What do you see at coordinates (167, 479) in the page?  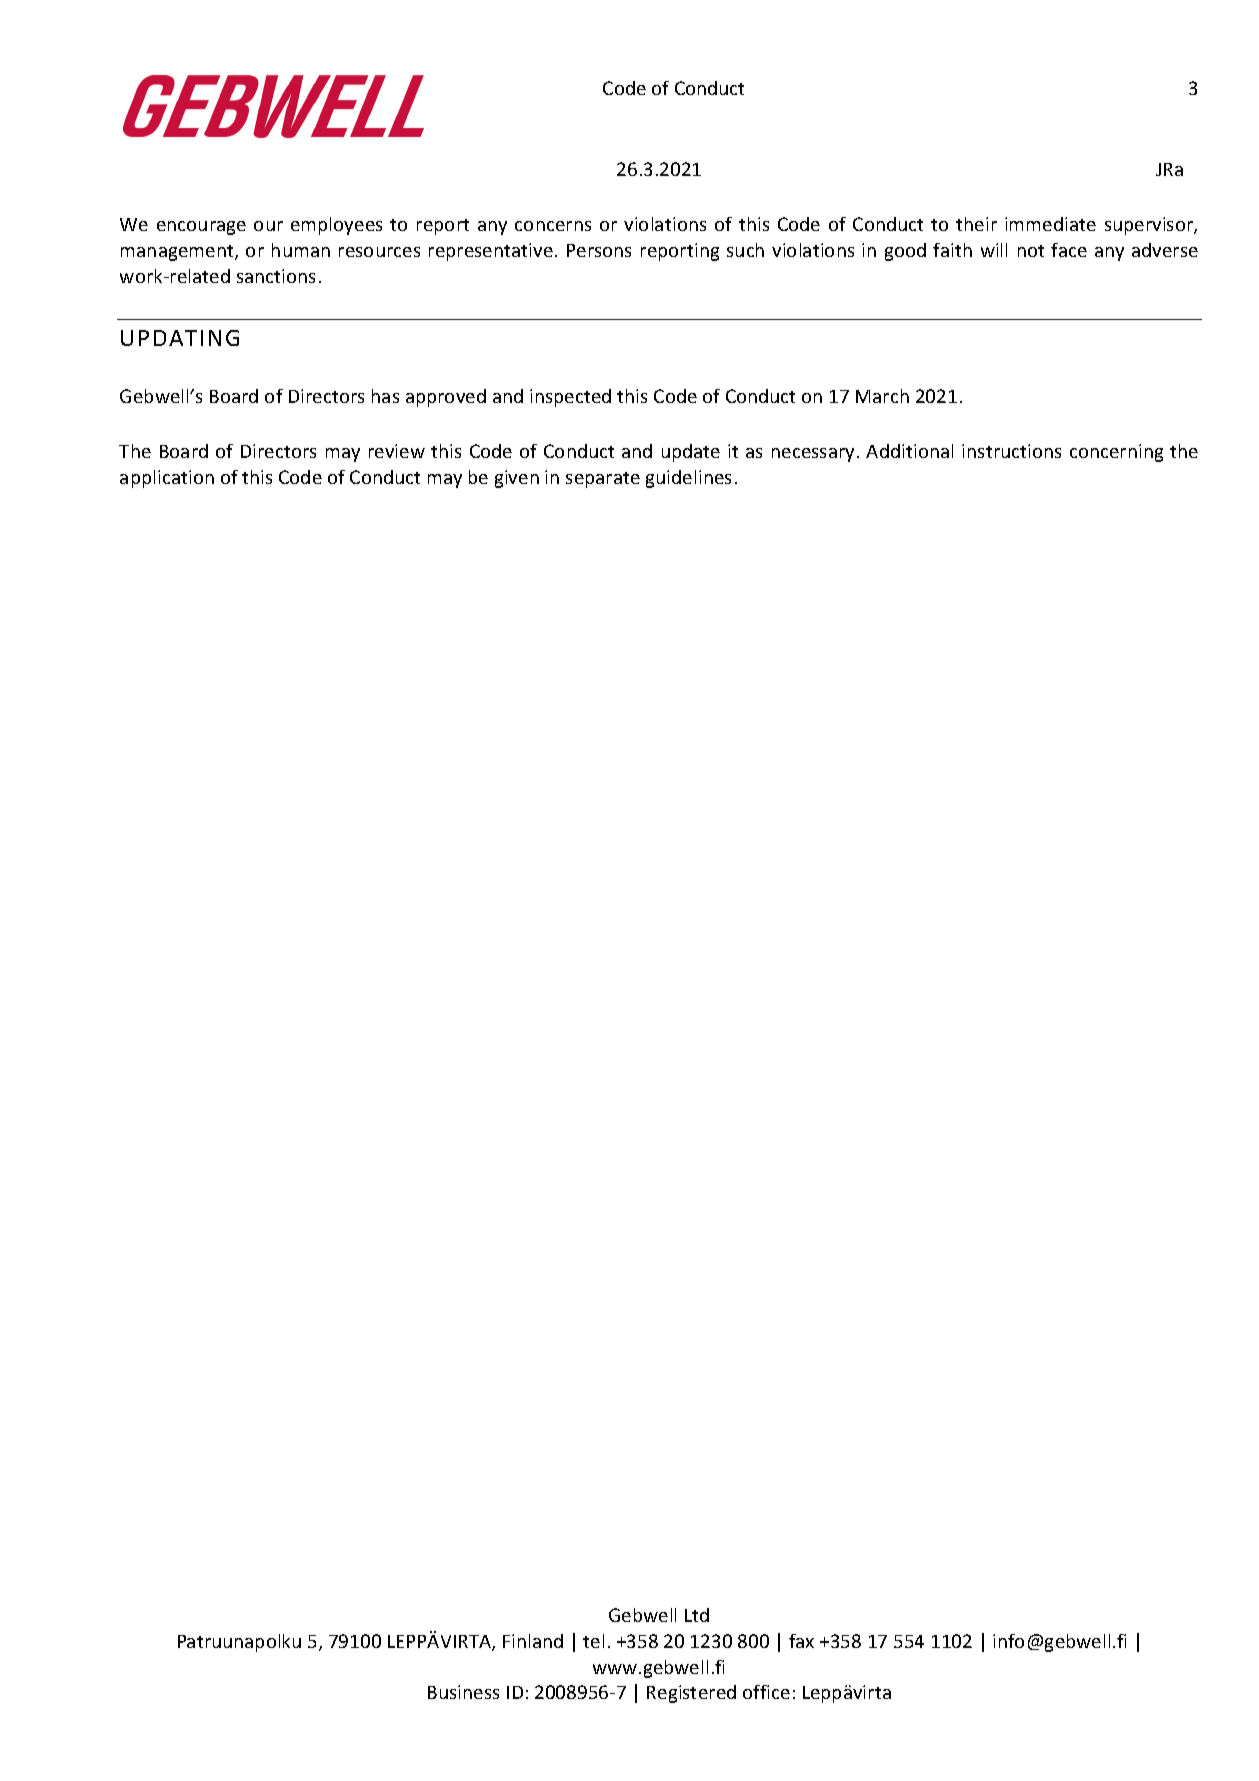 I see `application` at bounding box center [167, 479].
